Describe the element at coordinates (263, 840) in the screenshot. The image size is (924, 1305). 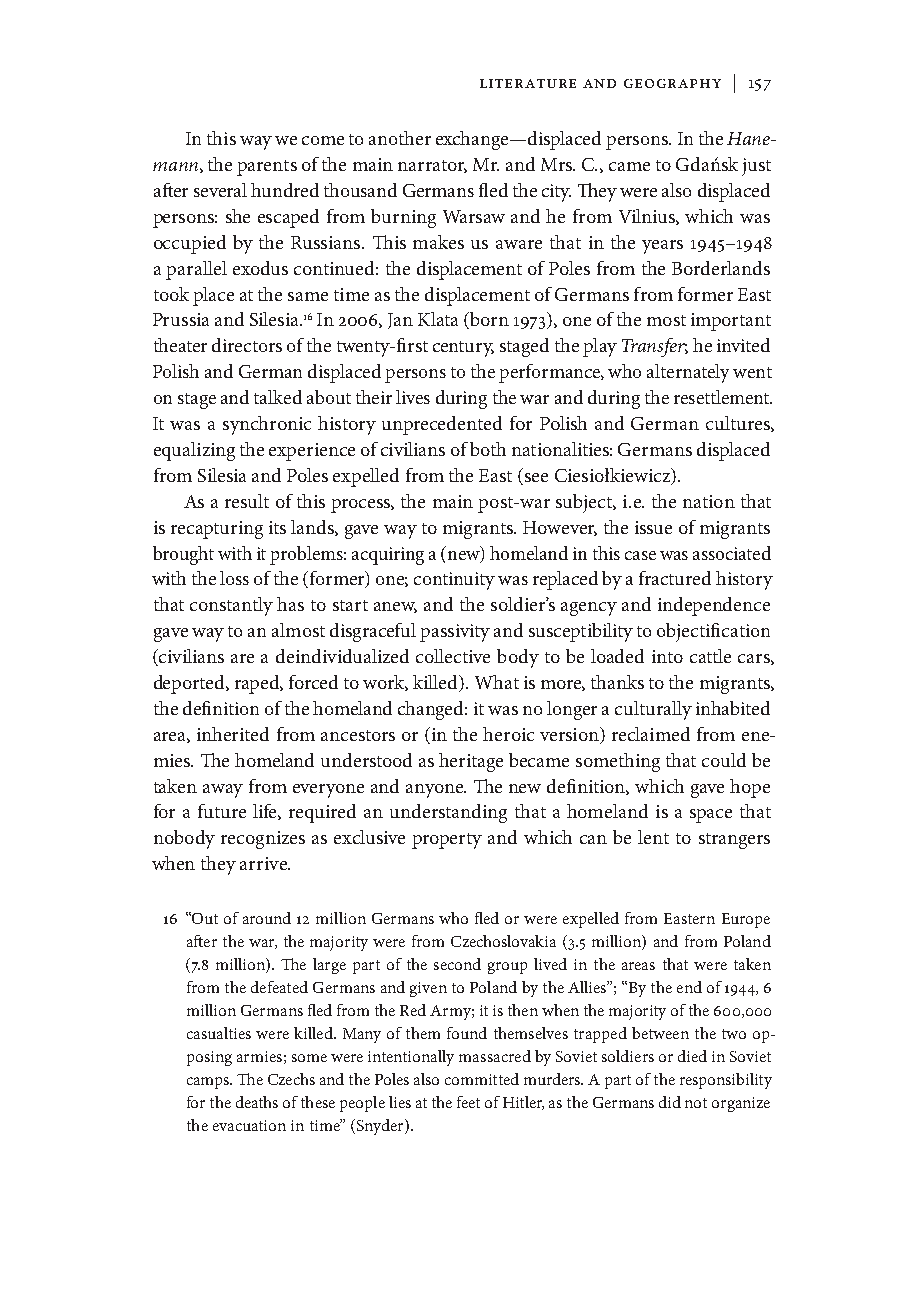
I see `recognizes` at that location.
